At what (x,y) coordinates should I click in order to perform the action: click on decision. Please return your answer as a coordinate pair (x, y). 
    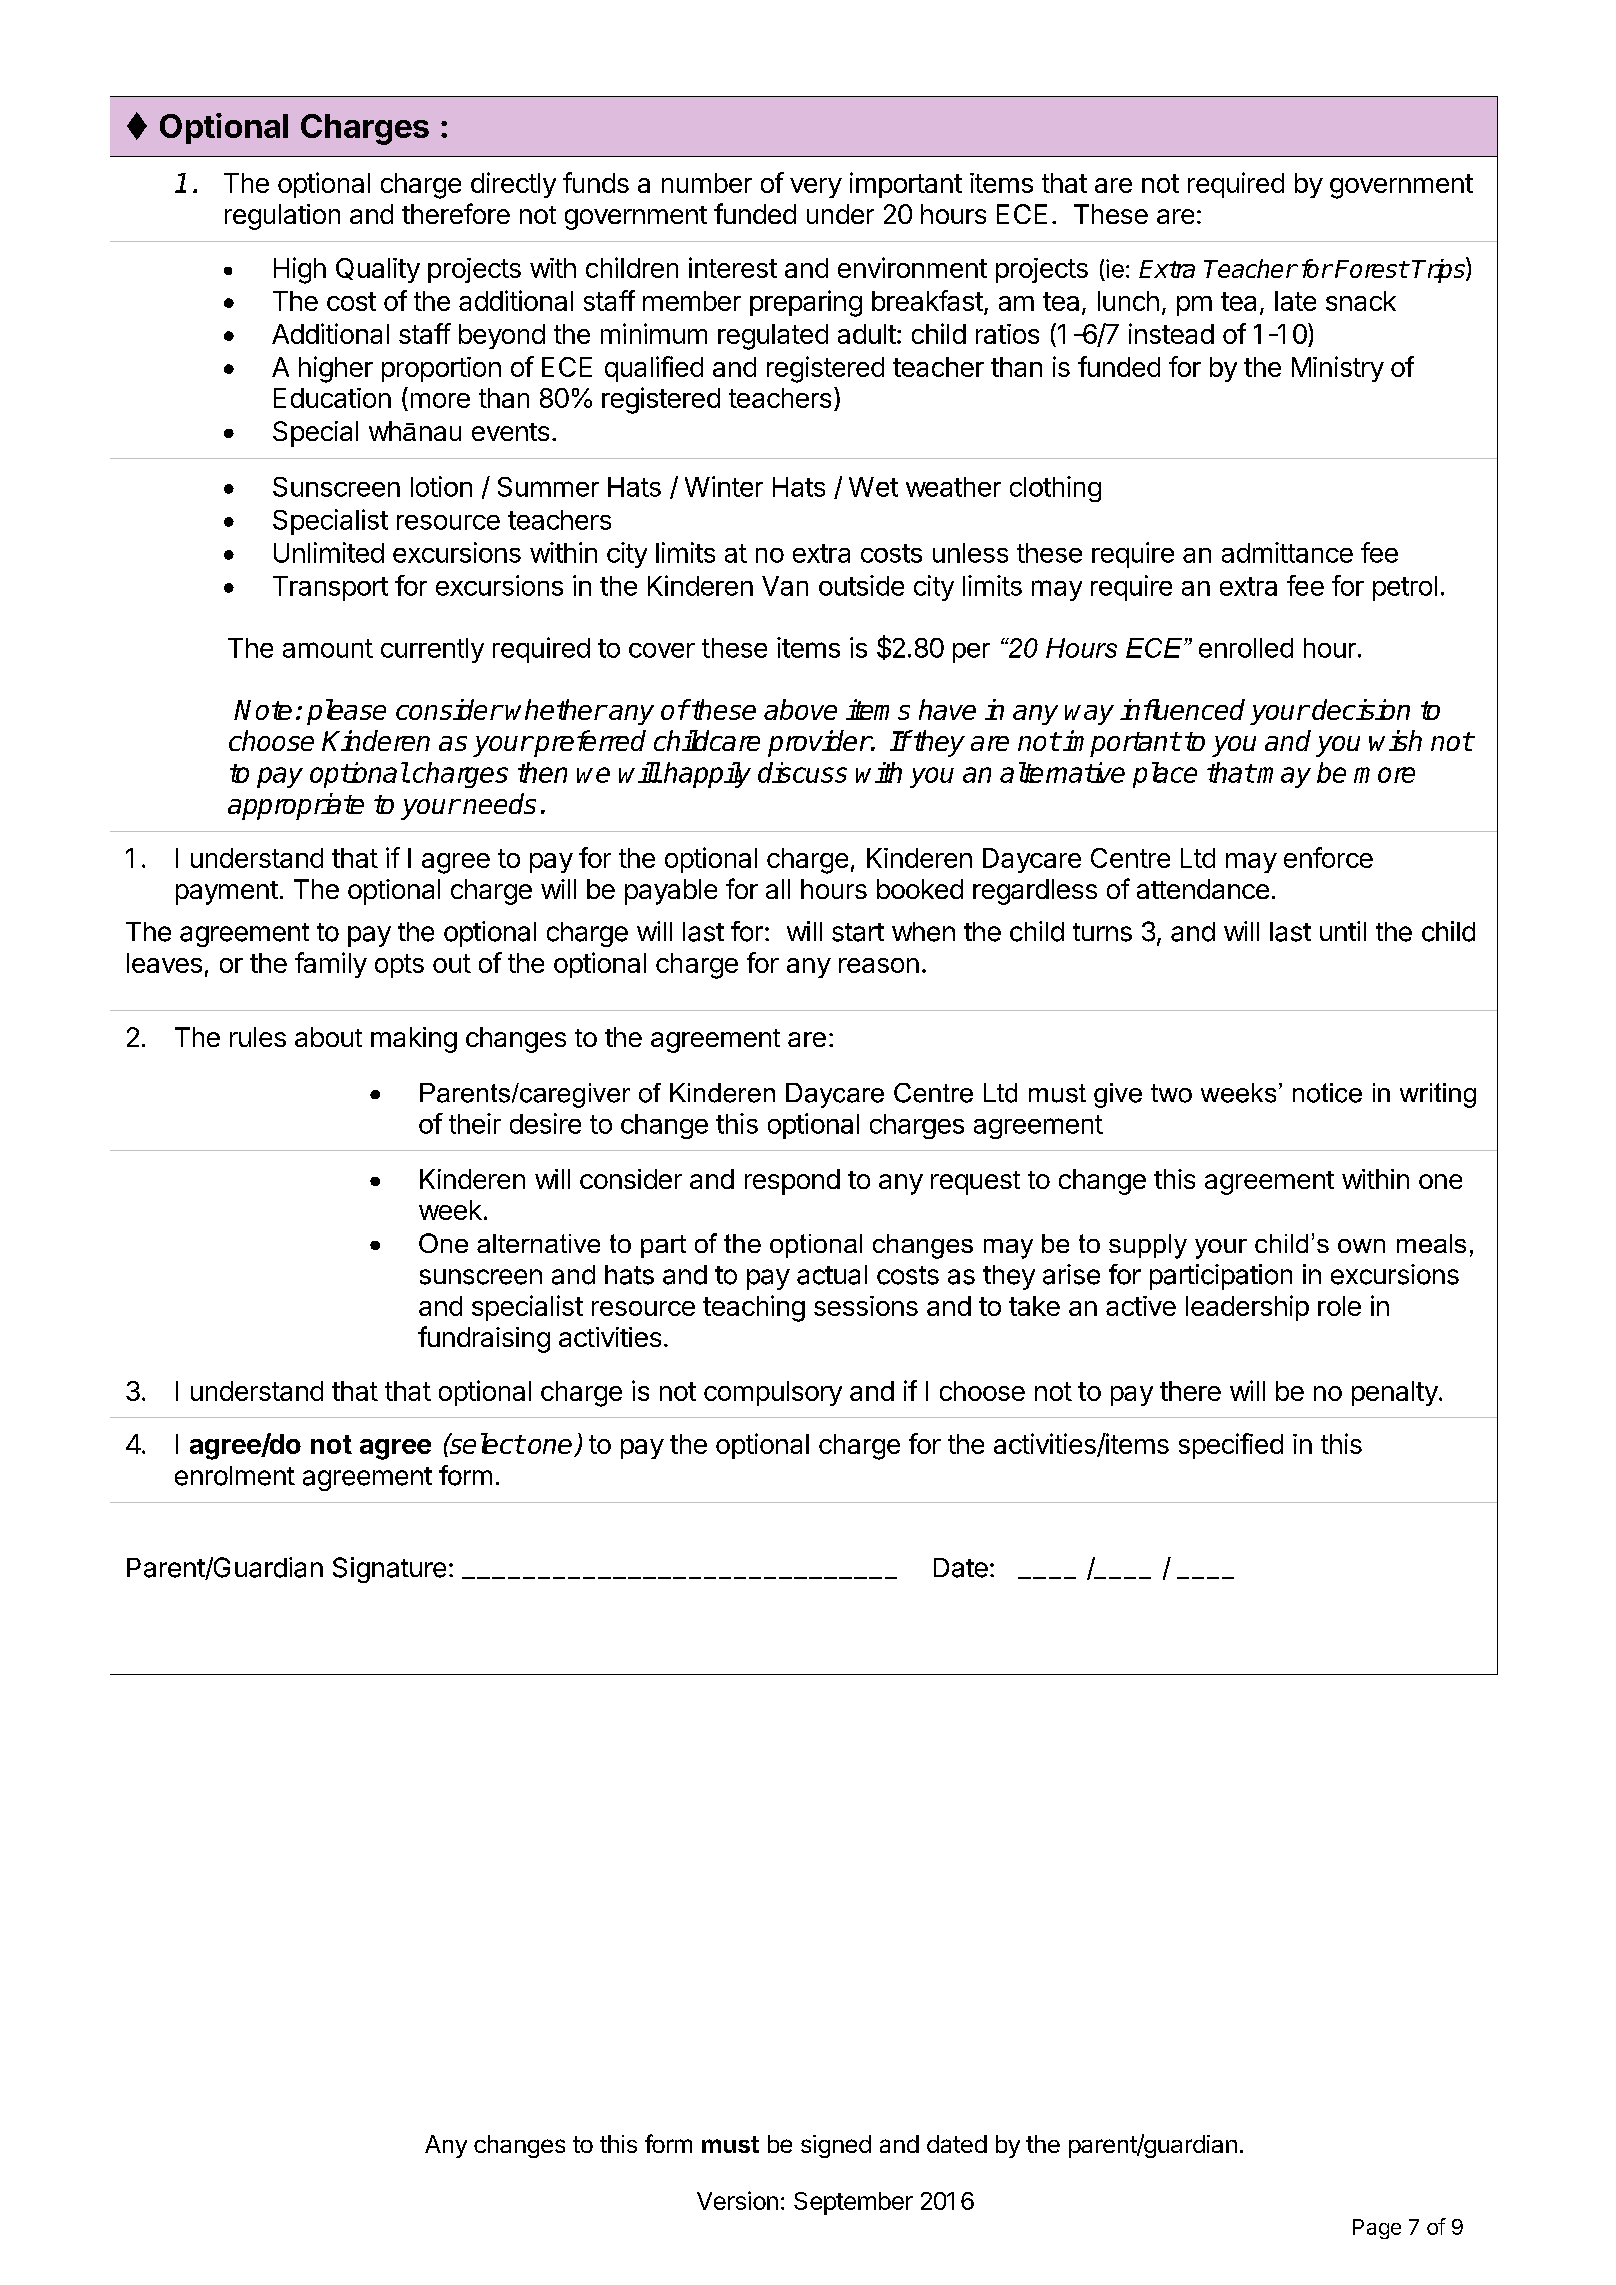
    Looking at the image, I should click on (1361, 709).
